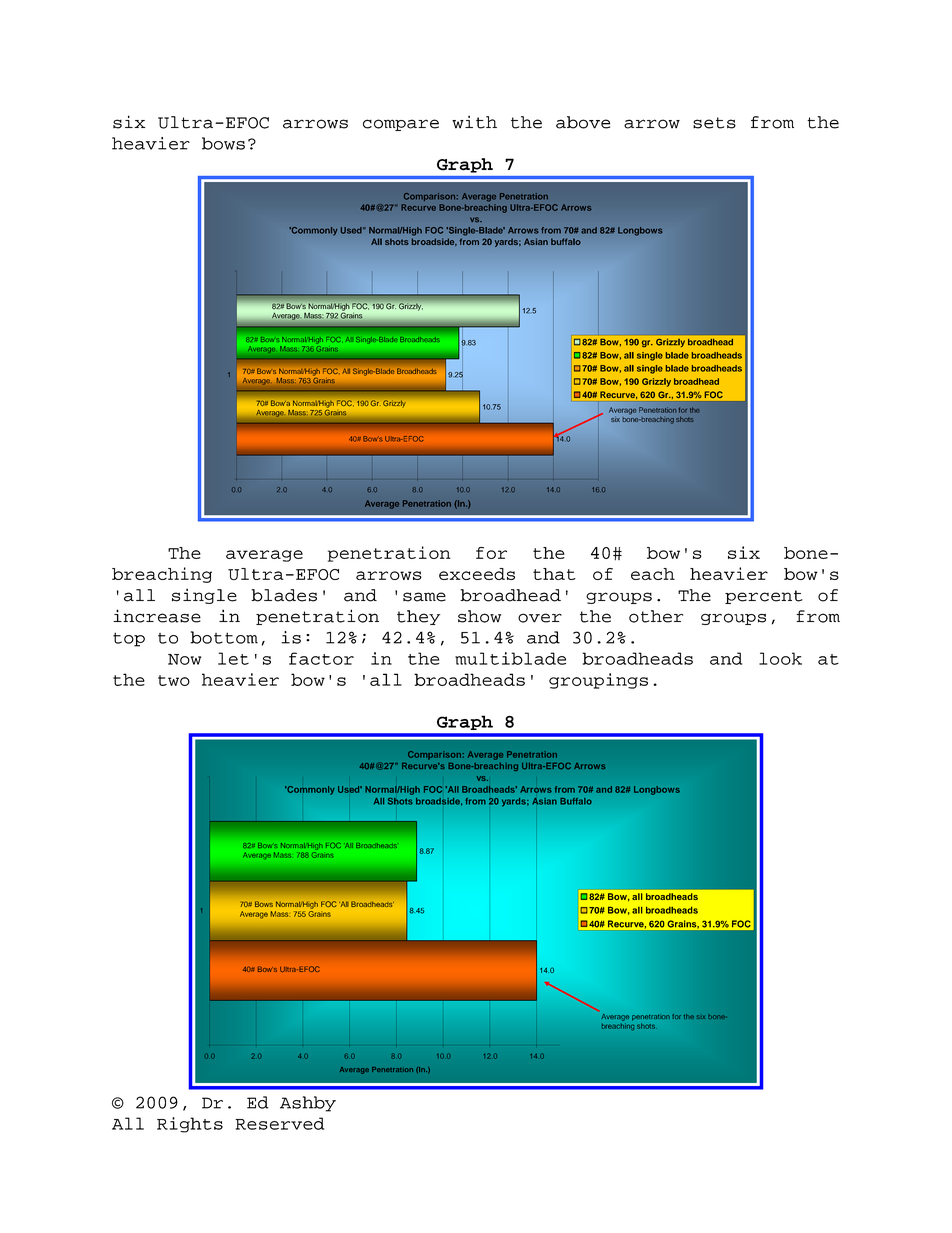 The height and width of the page is (1233, 952). Describe the element at coordinates (598, 681) in the page. I see `groupings` at that location.
